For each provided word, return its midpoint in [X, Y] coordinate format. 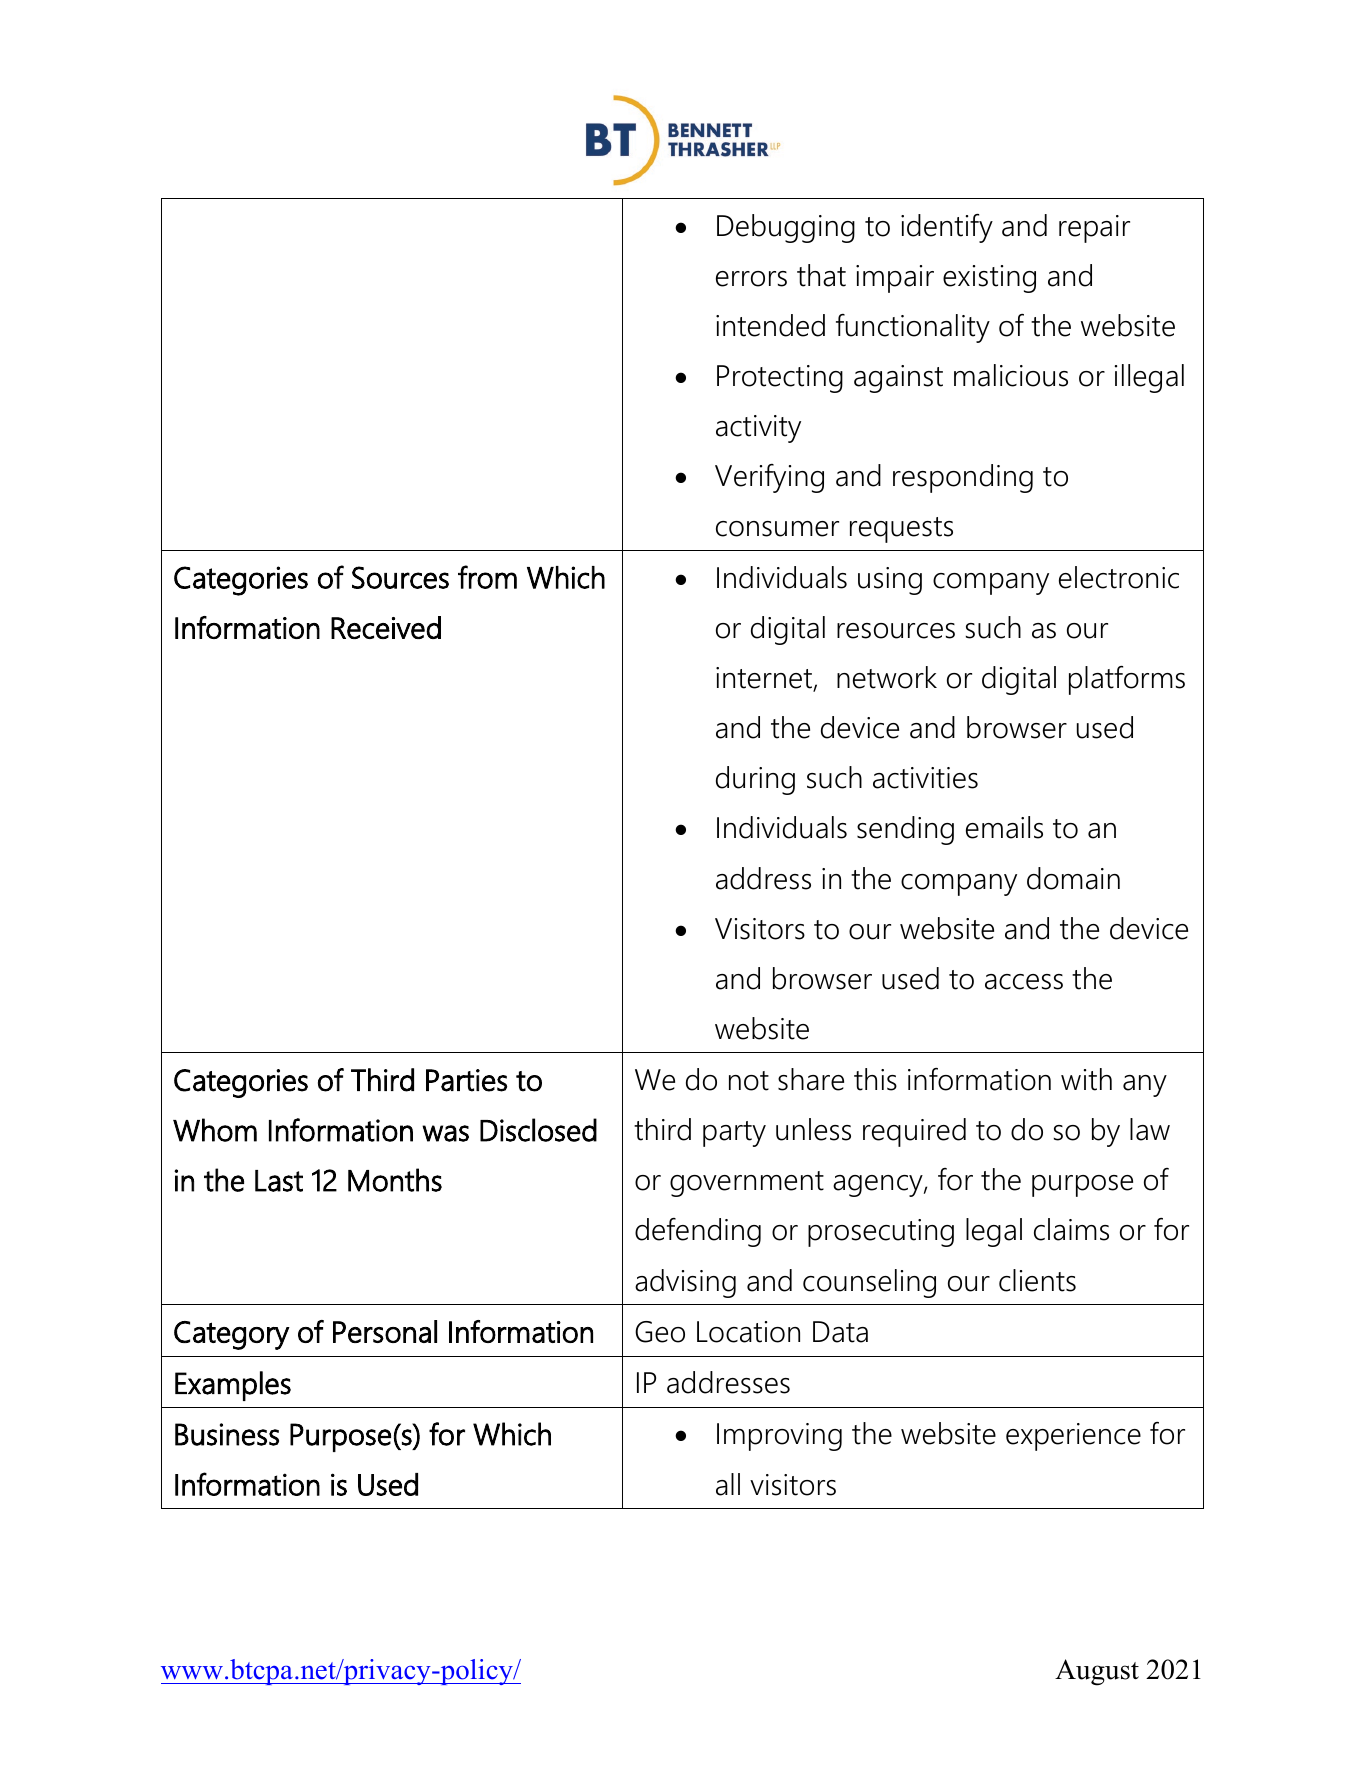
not [749, 1081]
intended [770, 325]
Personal [385, 1331]
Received [386, 627]
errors [751, 279]
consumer [777, 529]
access [1024, 982]
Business [227, 1434]
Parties [466, 1080]
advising [685, 1283]
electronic [1119, 577]
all [728, 1484]
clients [1037, 1280]
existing [989, 279]
